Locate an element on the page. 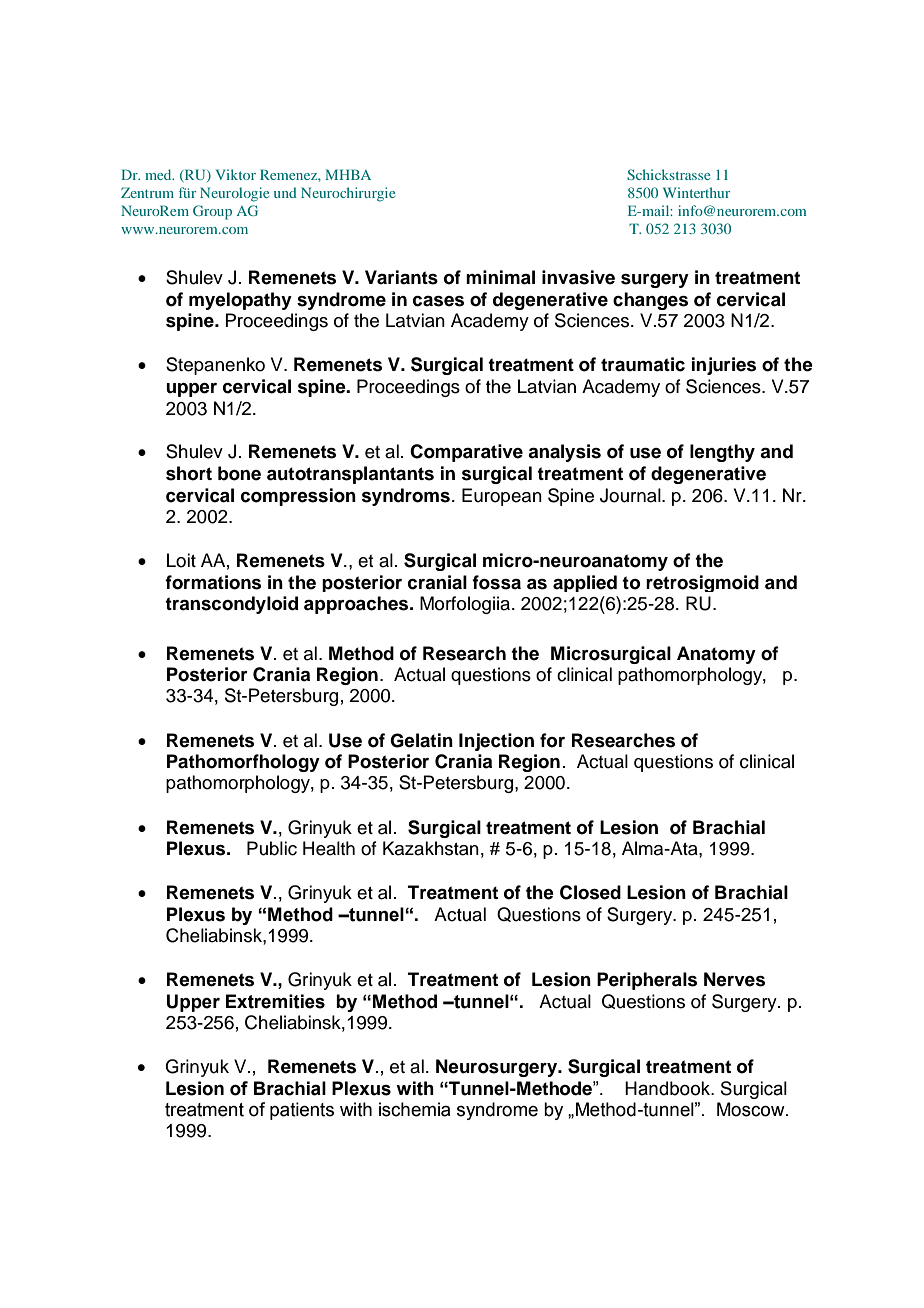  bone is located at coordinates (239, 473).
